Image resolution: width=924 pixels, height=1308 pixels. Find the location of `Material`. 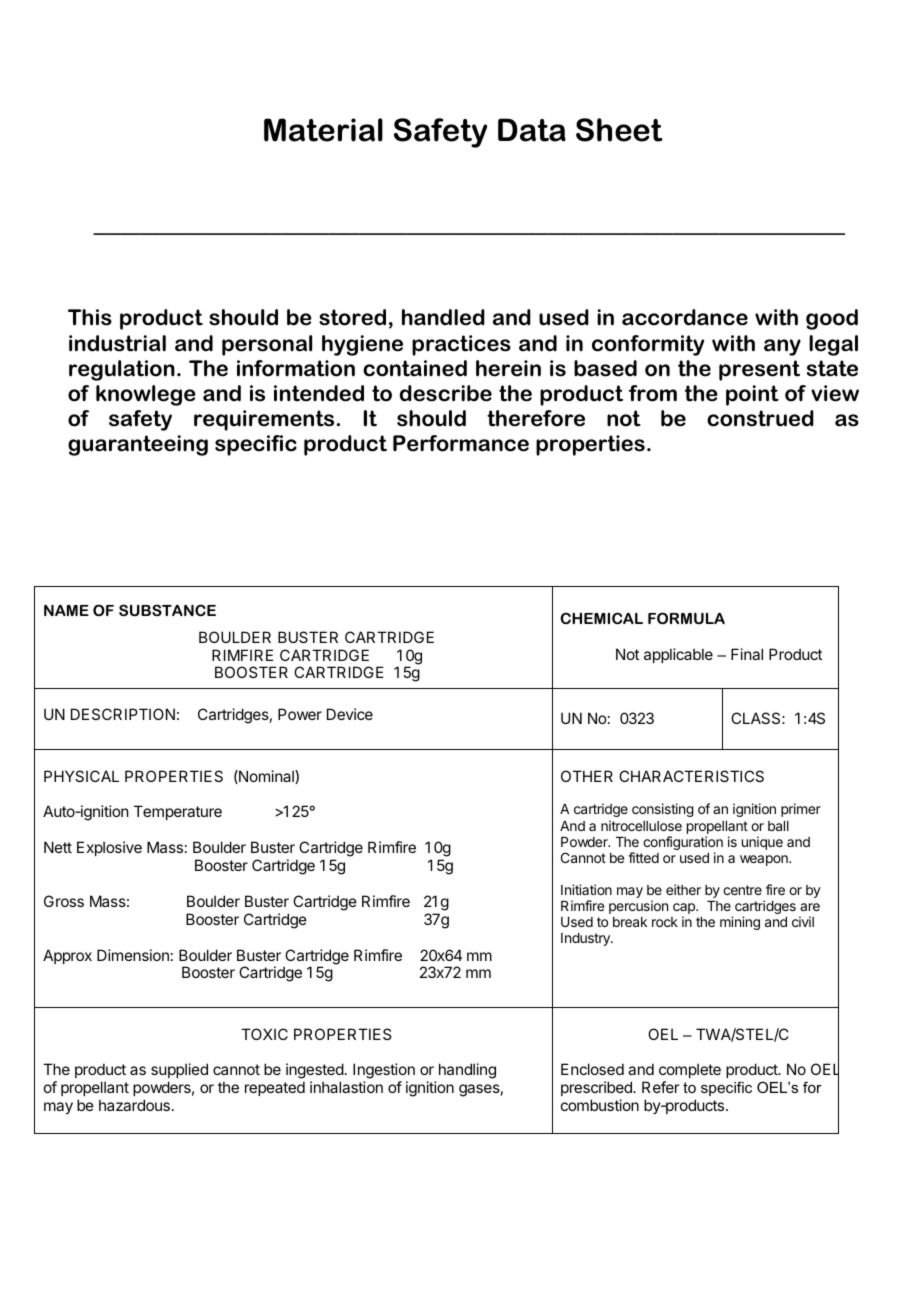

Material is located at coordinates (323, 130).
